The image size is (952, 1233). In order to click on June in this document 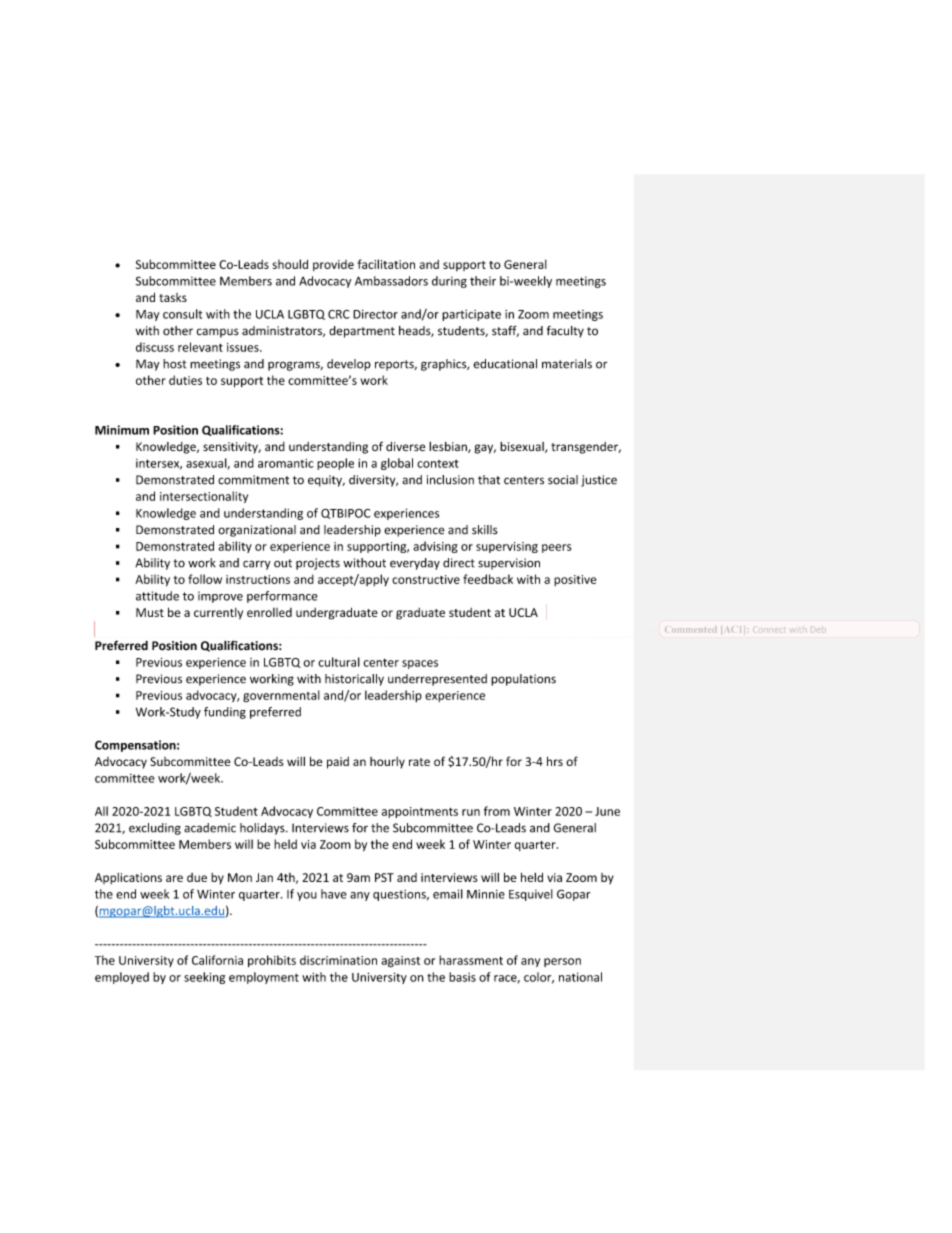, I will do `click(607, 811)`.
